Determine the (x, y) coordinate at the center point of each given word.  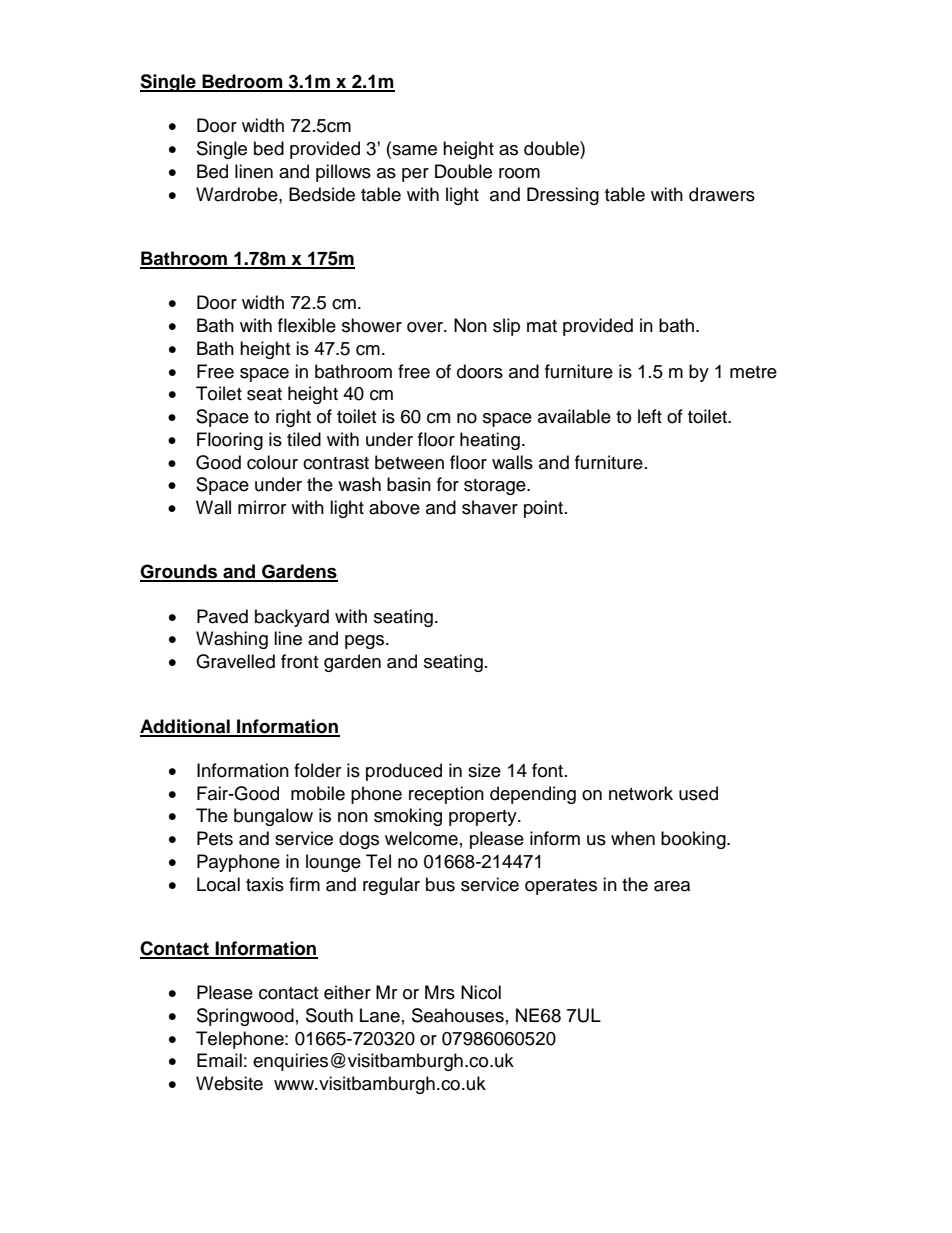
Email (219, 1060)
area (672, 886)
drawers (722, 194)
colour (272, 462)
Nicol (481, 992)
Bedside (322, 194)
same (413, 150)
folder (317, 770)
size (484, 770)
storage (496, 487)
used (698, 793)
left (650, 416)
